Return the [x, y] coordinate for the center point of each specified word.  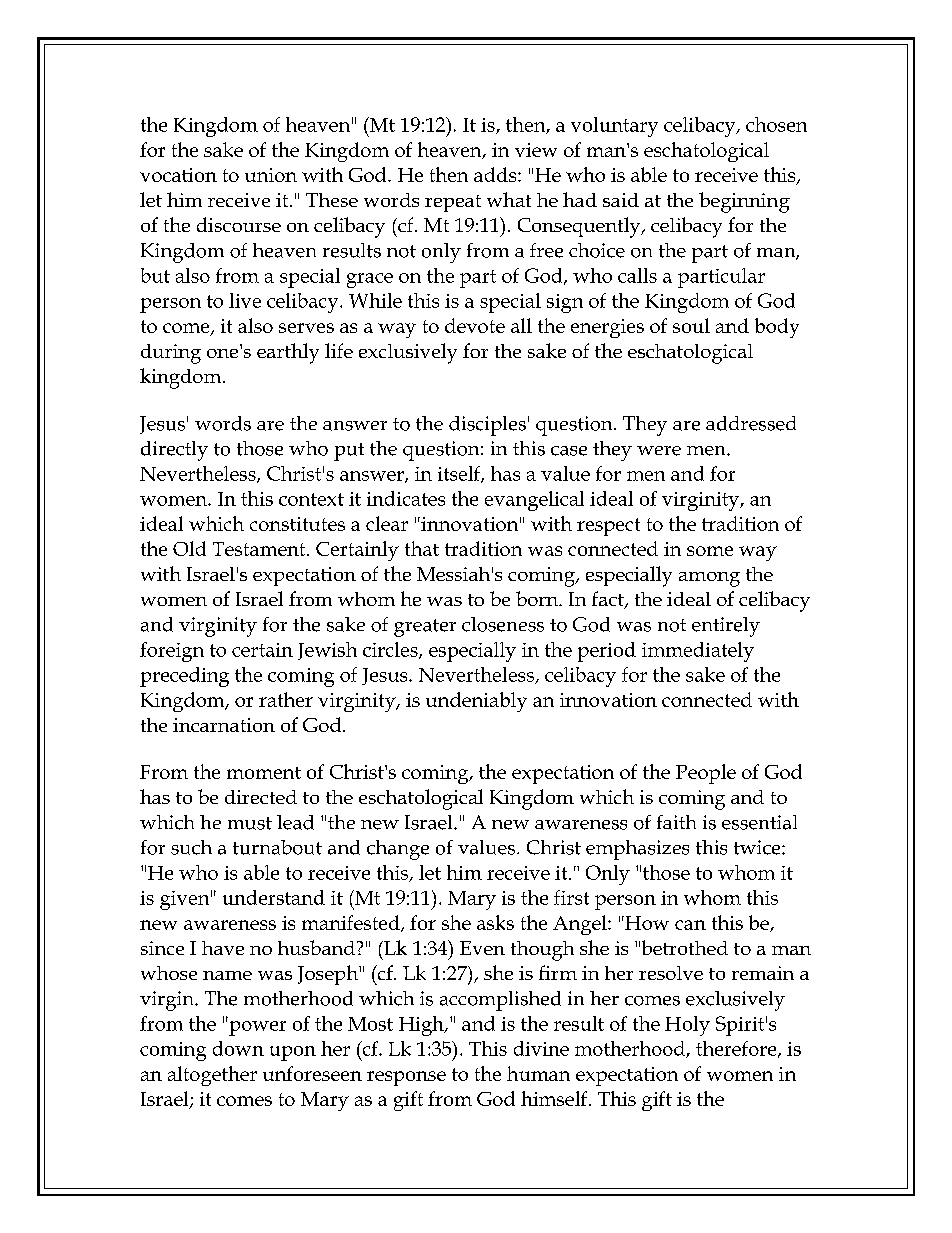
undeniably [476, 702]
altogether [212, 1076]
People [706, 774]
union [271, 175]
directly [174, 451]
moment [264, 773]
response [406, 1078]
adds [496, 174]
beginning [744, 202]
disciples [487, 426]
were [659, 451]
